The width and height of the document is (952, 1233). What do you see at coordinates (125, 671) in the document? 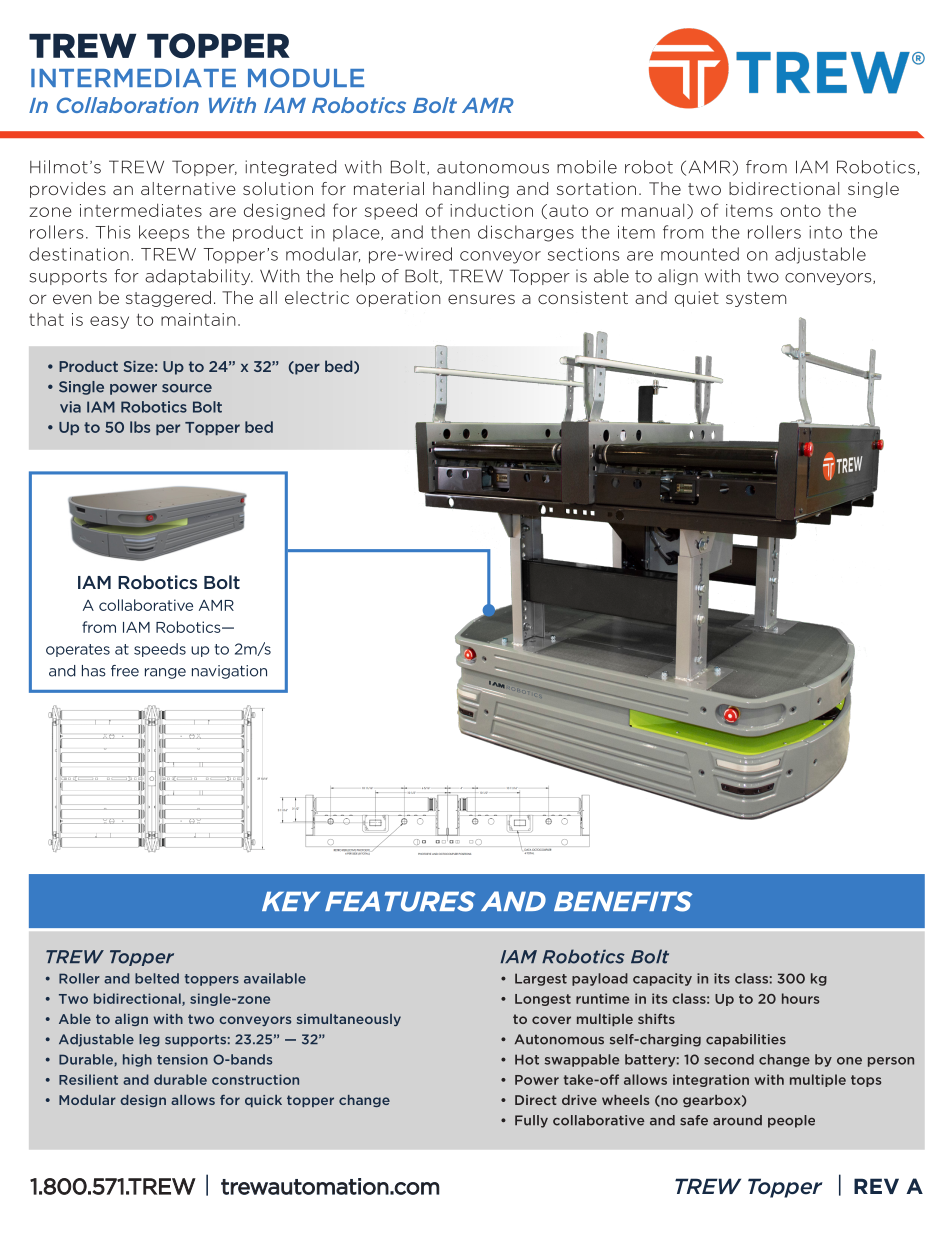
I see `free` at bounding box center [125, 671].
